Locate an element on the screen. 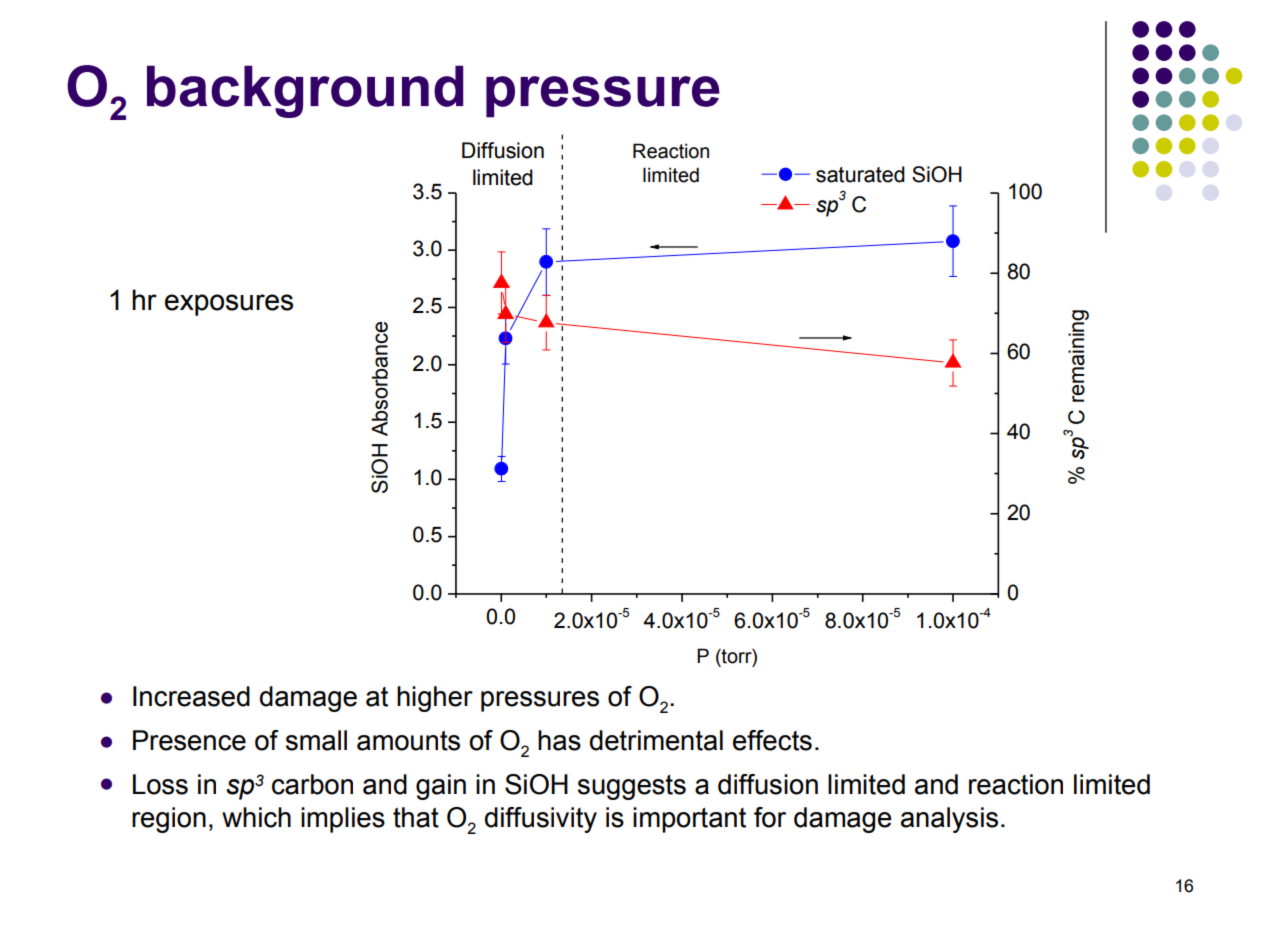 This screenshot has height=952, width=1270. background is located at coordinates (305, 91).
